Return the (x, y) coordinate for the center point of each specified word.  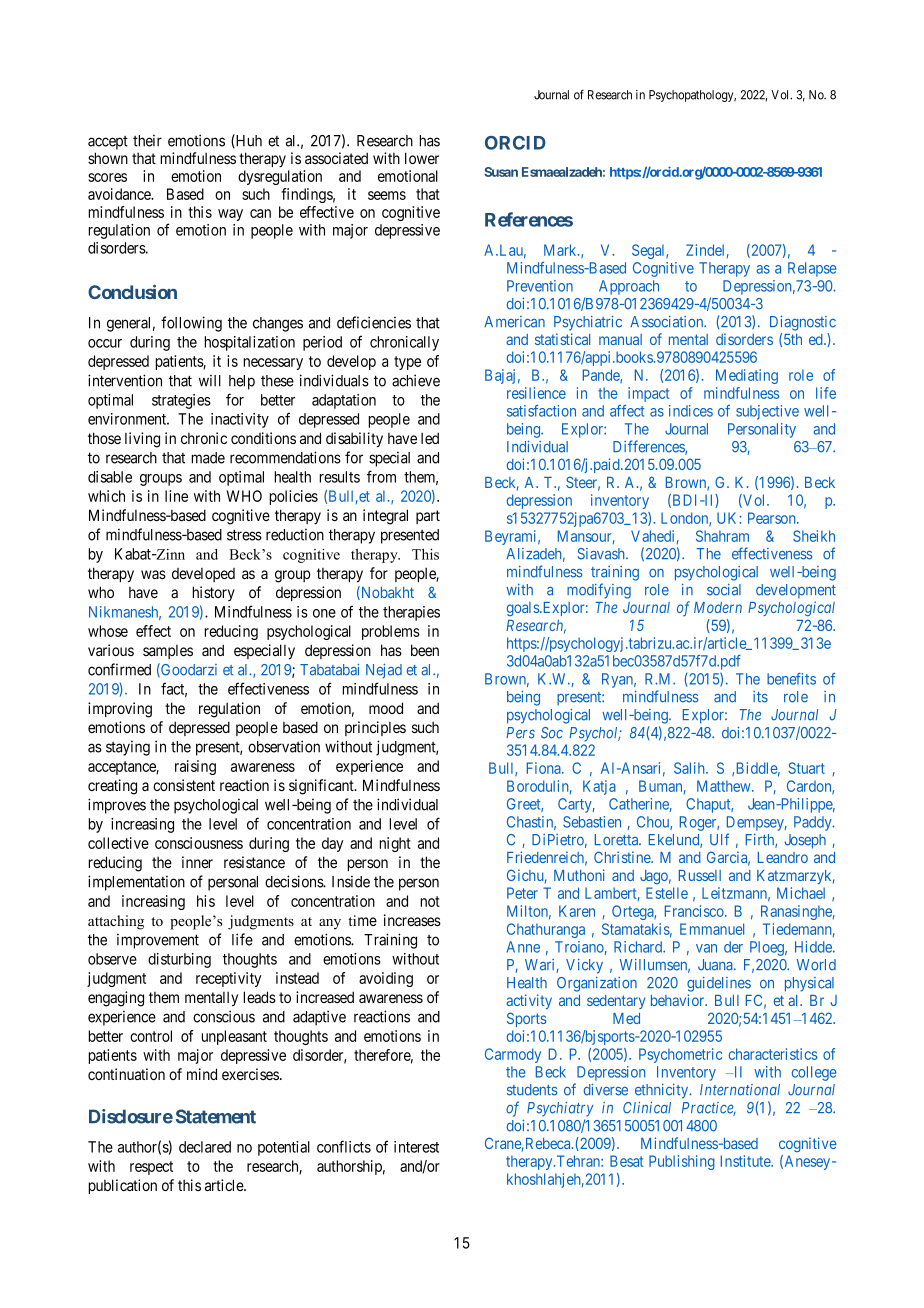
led (430, 438)
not (430, 901)
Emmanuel (712, 929)
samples (168, 652)
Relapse (812, 269)
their (147, 140)
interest (416, 1147)
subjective (767, 412)
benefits (791, 679)
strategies (181, 401)
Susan (501, 172)
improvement (158, 941)
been (425, 650)
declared (205, 1147)
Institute (746, 1161)
